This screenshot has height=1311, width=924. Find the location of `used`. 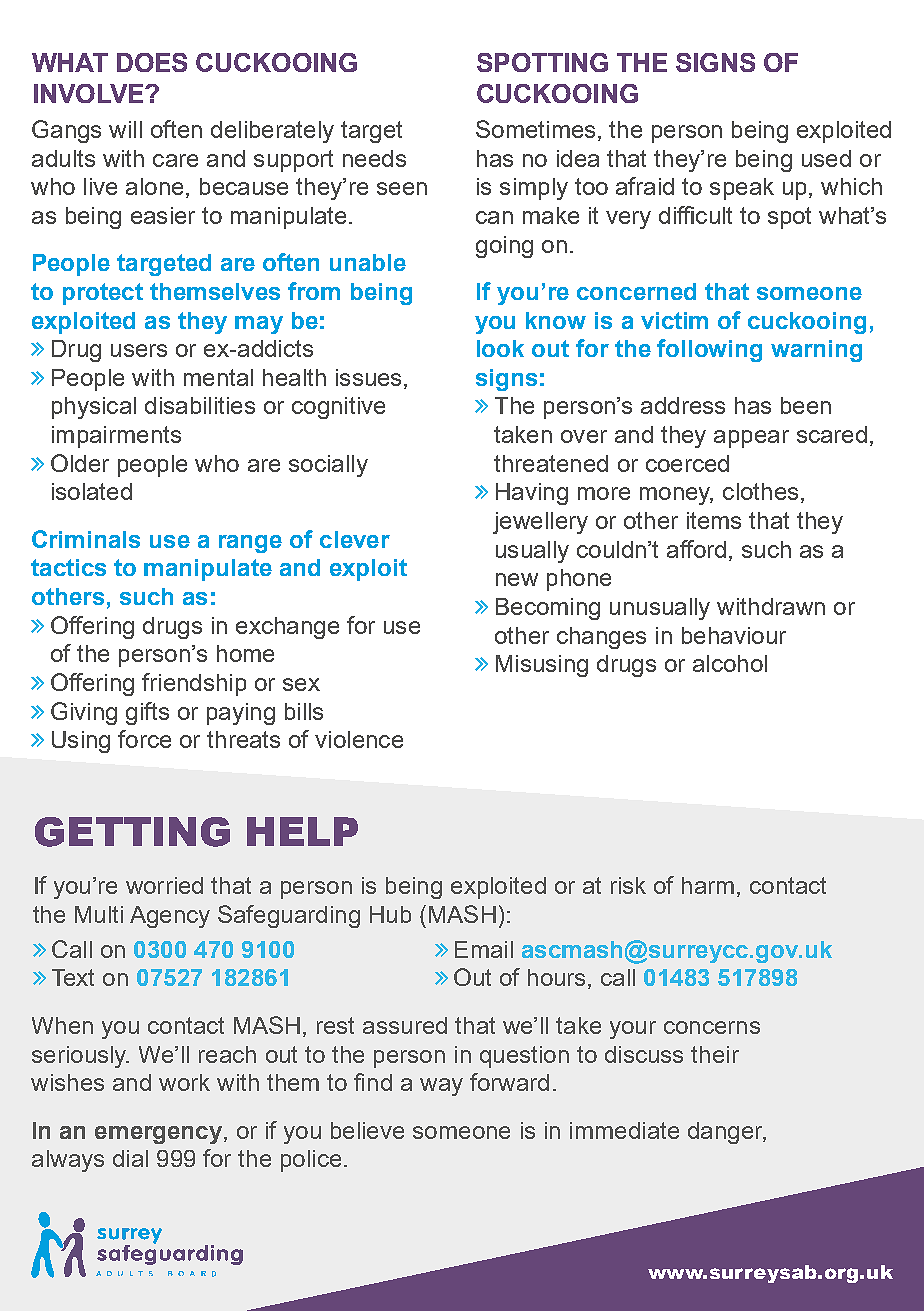

used is located at coordinates (826, 158).
